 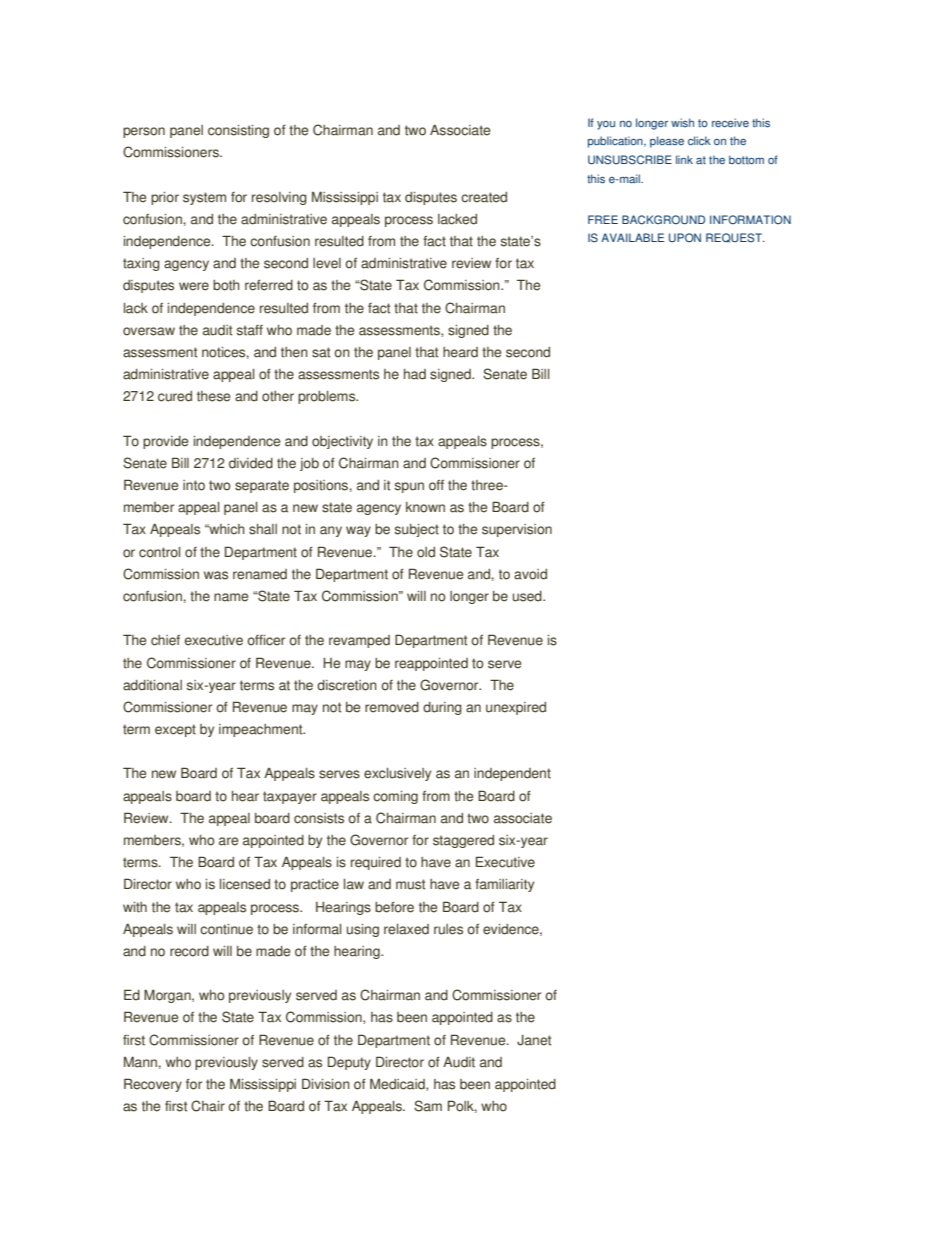 I want to click on consisting, so click(x=238, y=131).
